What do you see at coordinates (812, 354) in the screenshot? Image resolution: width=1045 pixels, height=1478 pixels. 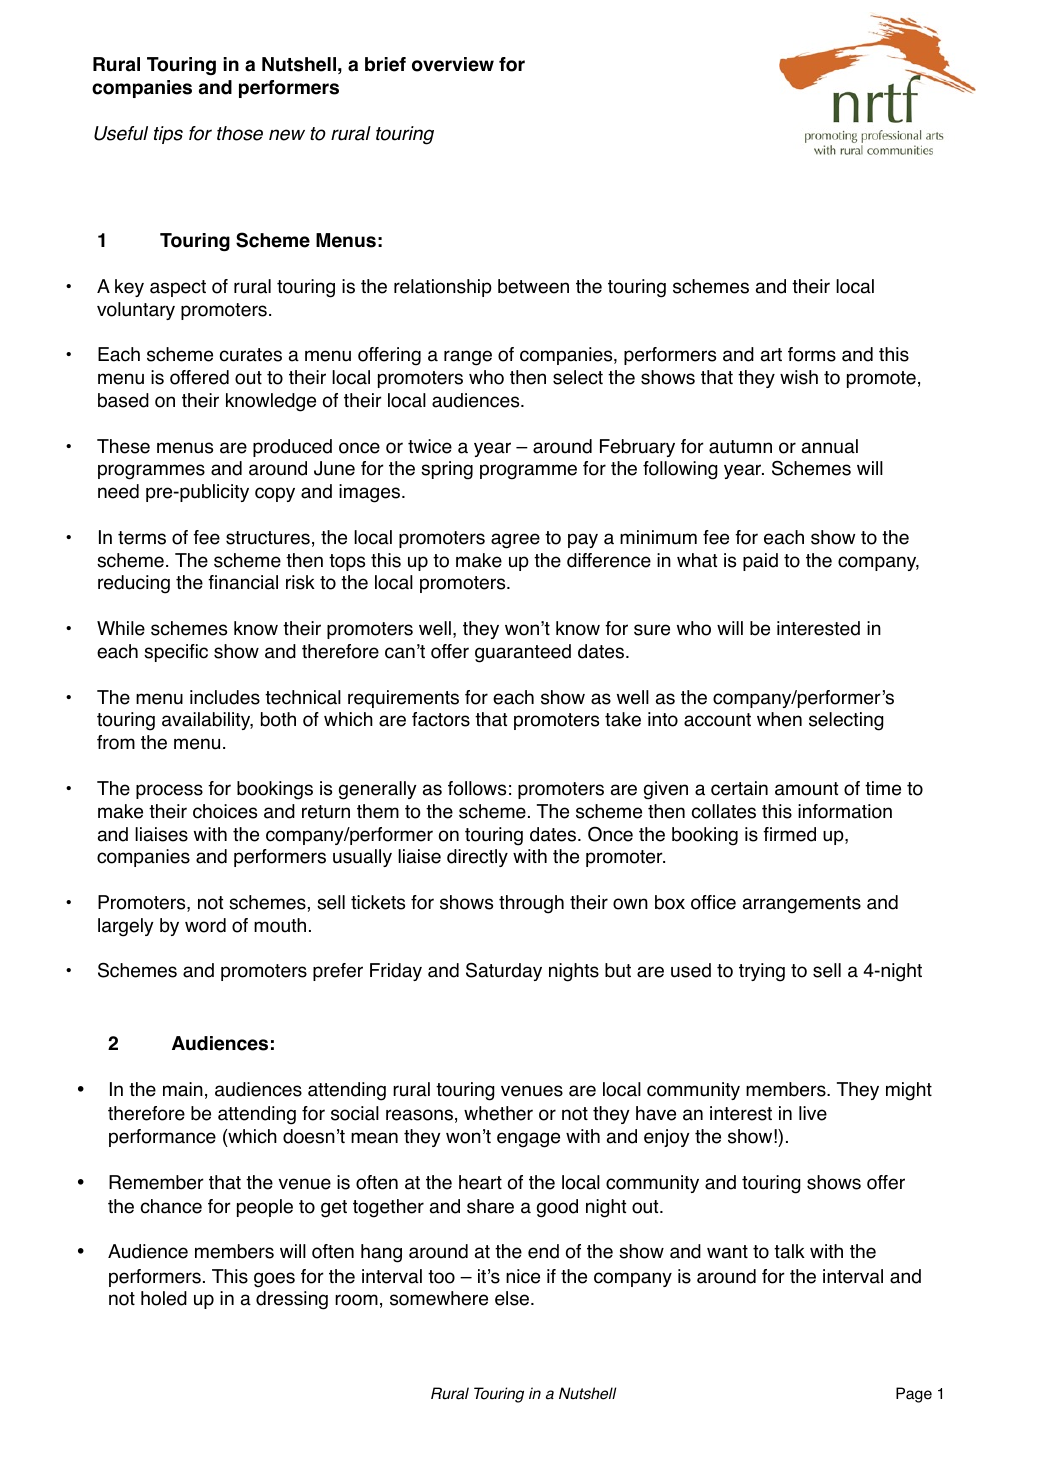 I see `forms` at bounding box center [812, 354].
